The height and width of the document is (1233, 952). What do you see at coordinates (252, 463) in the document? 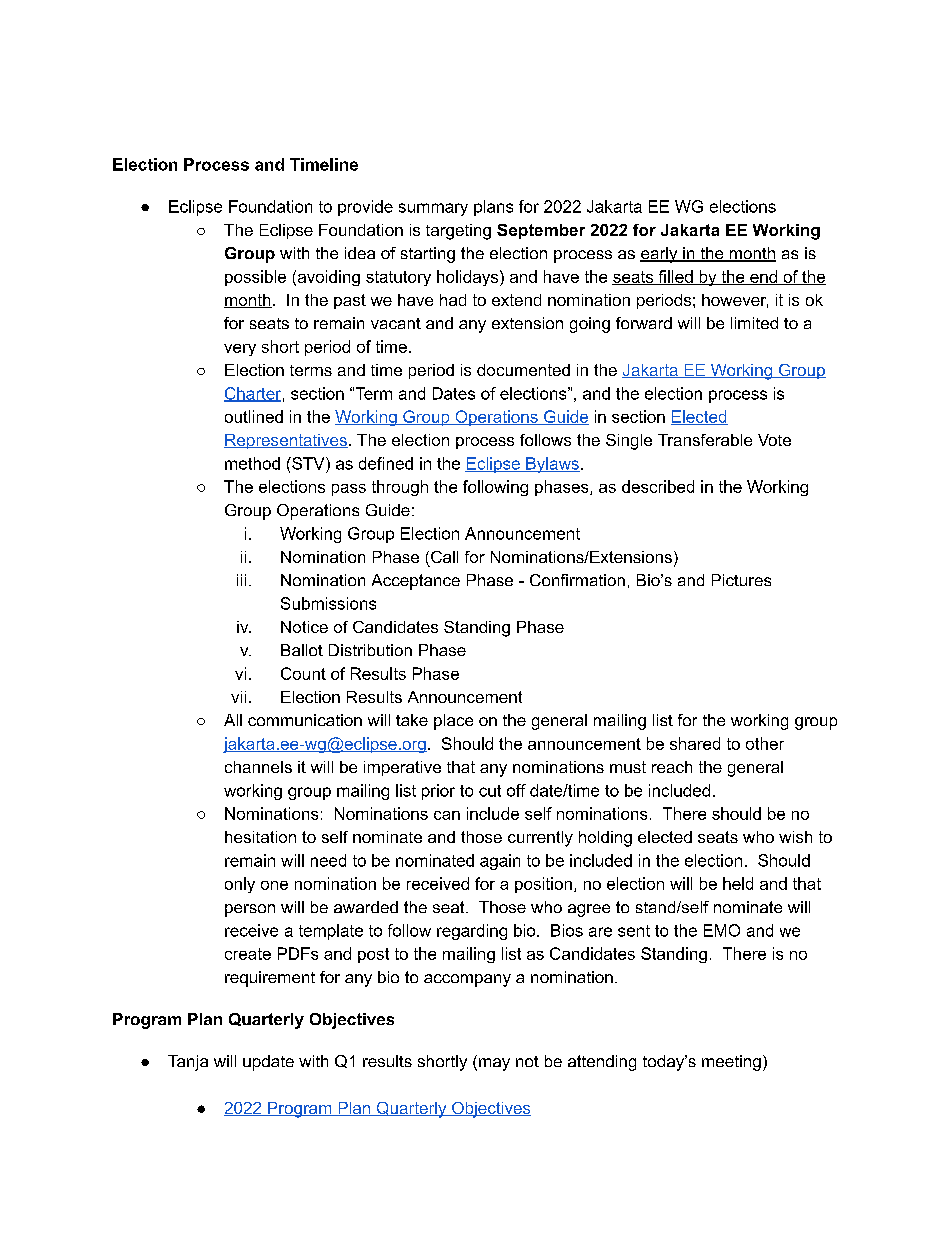
I see `method` at bounding box center [252, 463].
